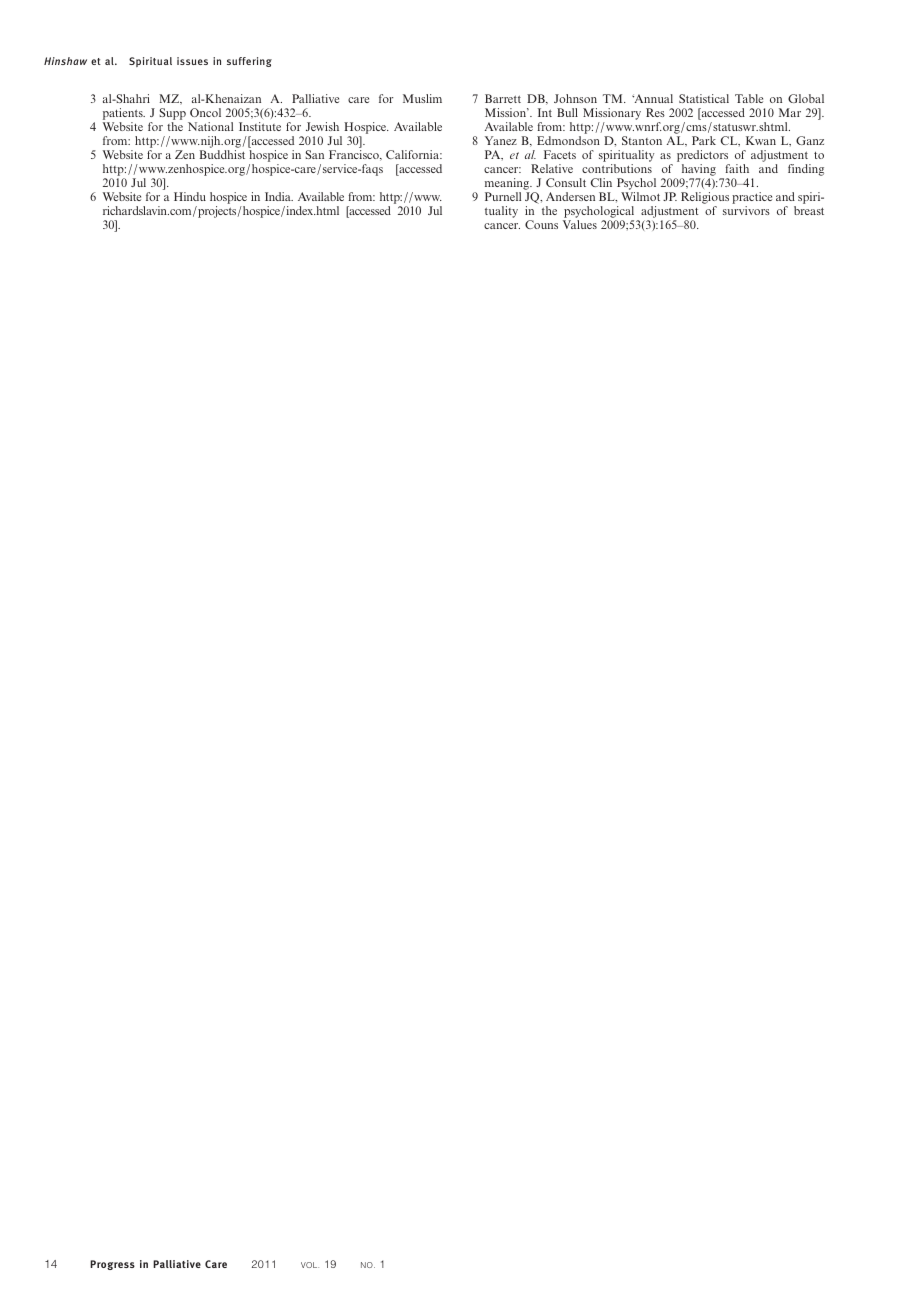  Describe the element at coordinates (422, 98) in the page. I see `Muslim` at that location.
